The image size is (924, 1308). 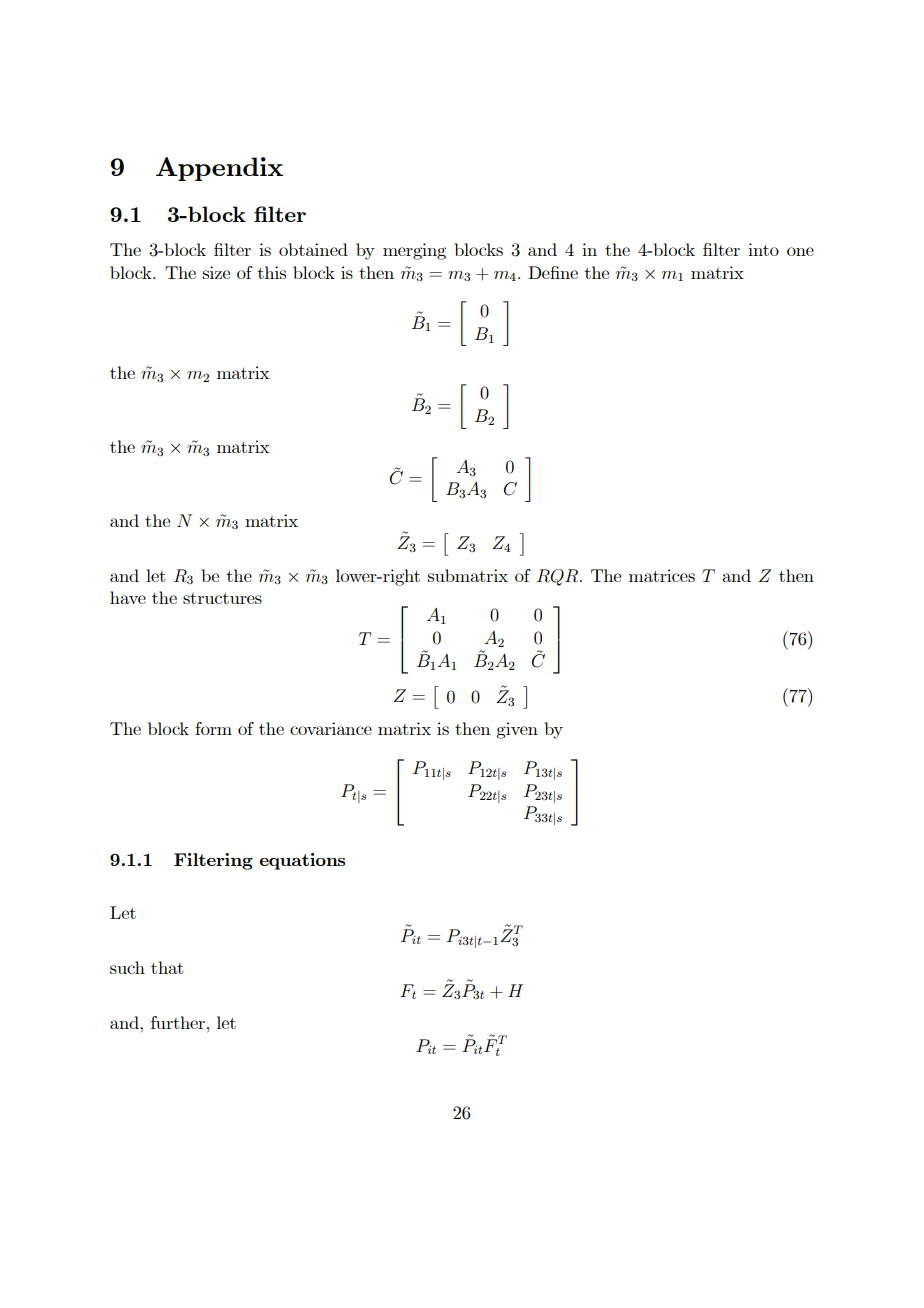 I want to click on given, so click(x=517, y=730).
